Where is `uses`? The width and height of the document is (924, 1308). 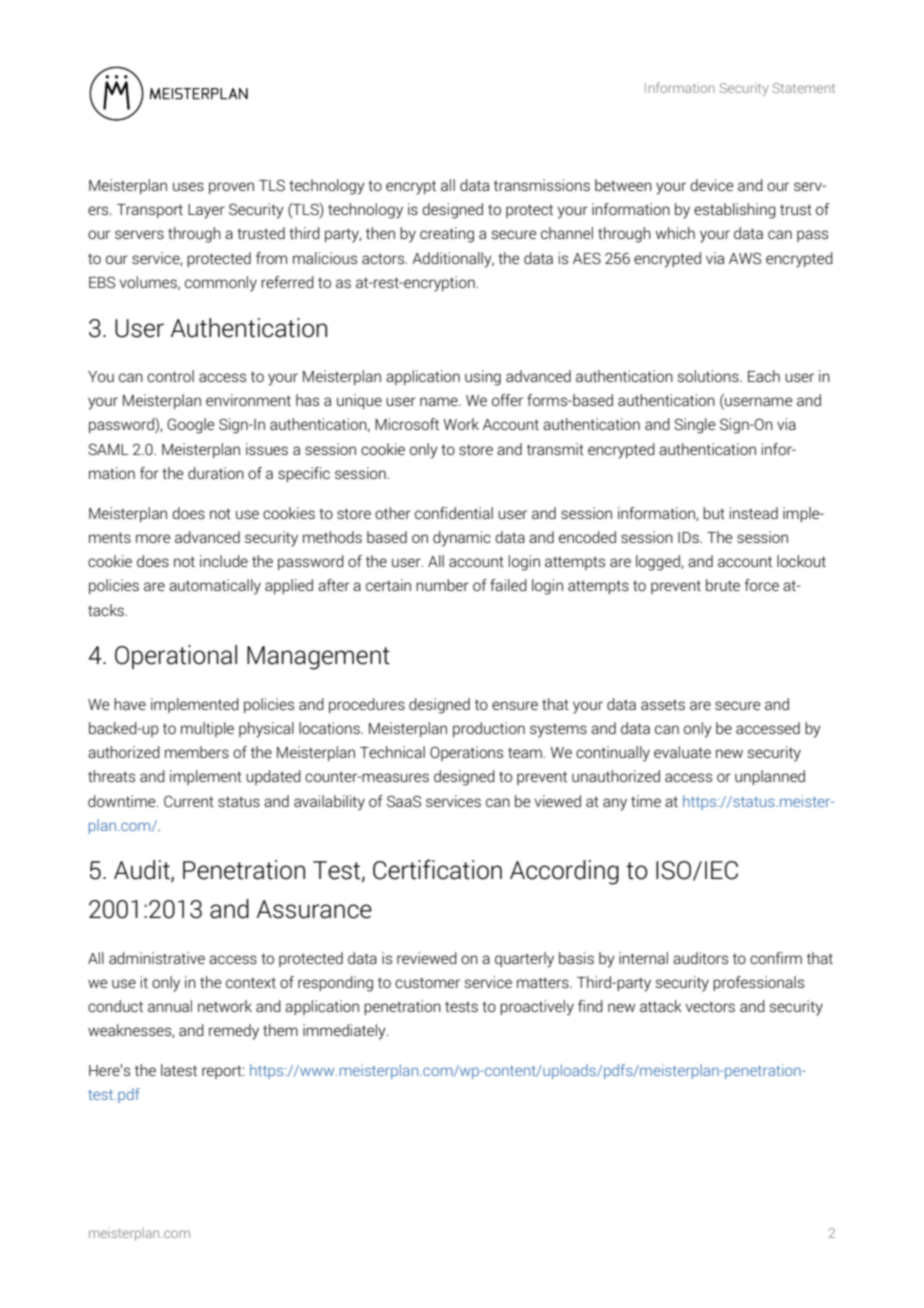
uses is located at coordinates (188, 186).
